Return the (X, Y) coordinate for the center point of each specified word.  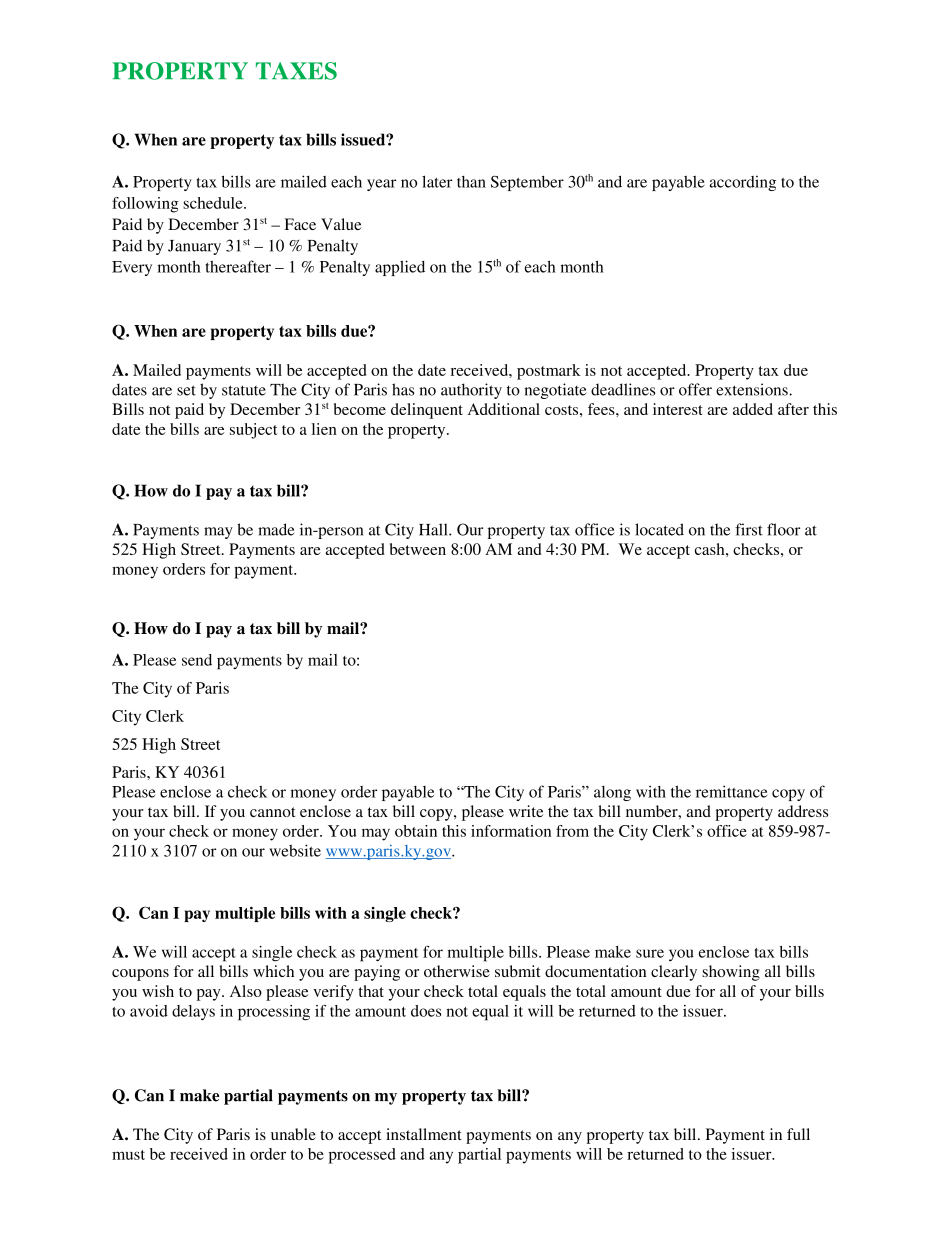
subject (253, 431)
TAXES (296, 71)
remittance (731, 791)
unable (293, 1134)
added (753, 409)
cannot (272, 812)
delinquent (427, 411)
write (526, 811)
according (743, 183)
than (471, 182)
